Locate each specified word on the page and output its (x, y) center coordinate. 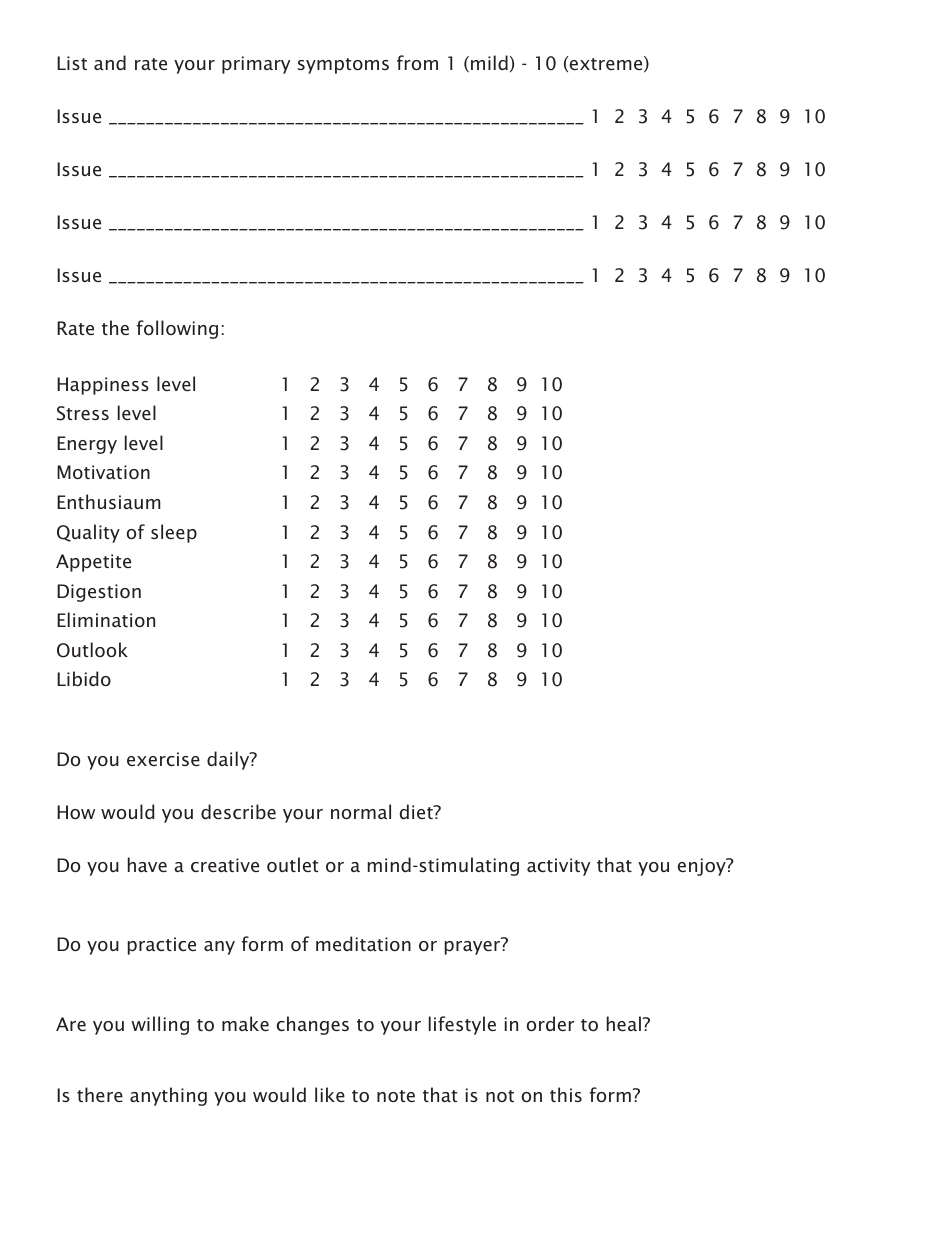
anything (168, 1096)
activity (558, 867)
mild (489, 62)
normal (361, 811)
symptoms (343, 66)
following (177, 329)
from (417, 62)
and (110, 62)
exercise (163, 759)
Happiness (103, 386)
